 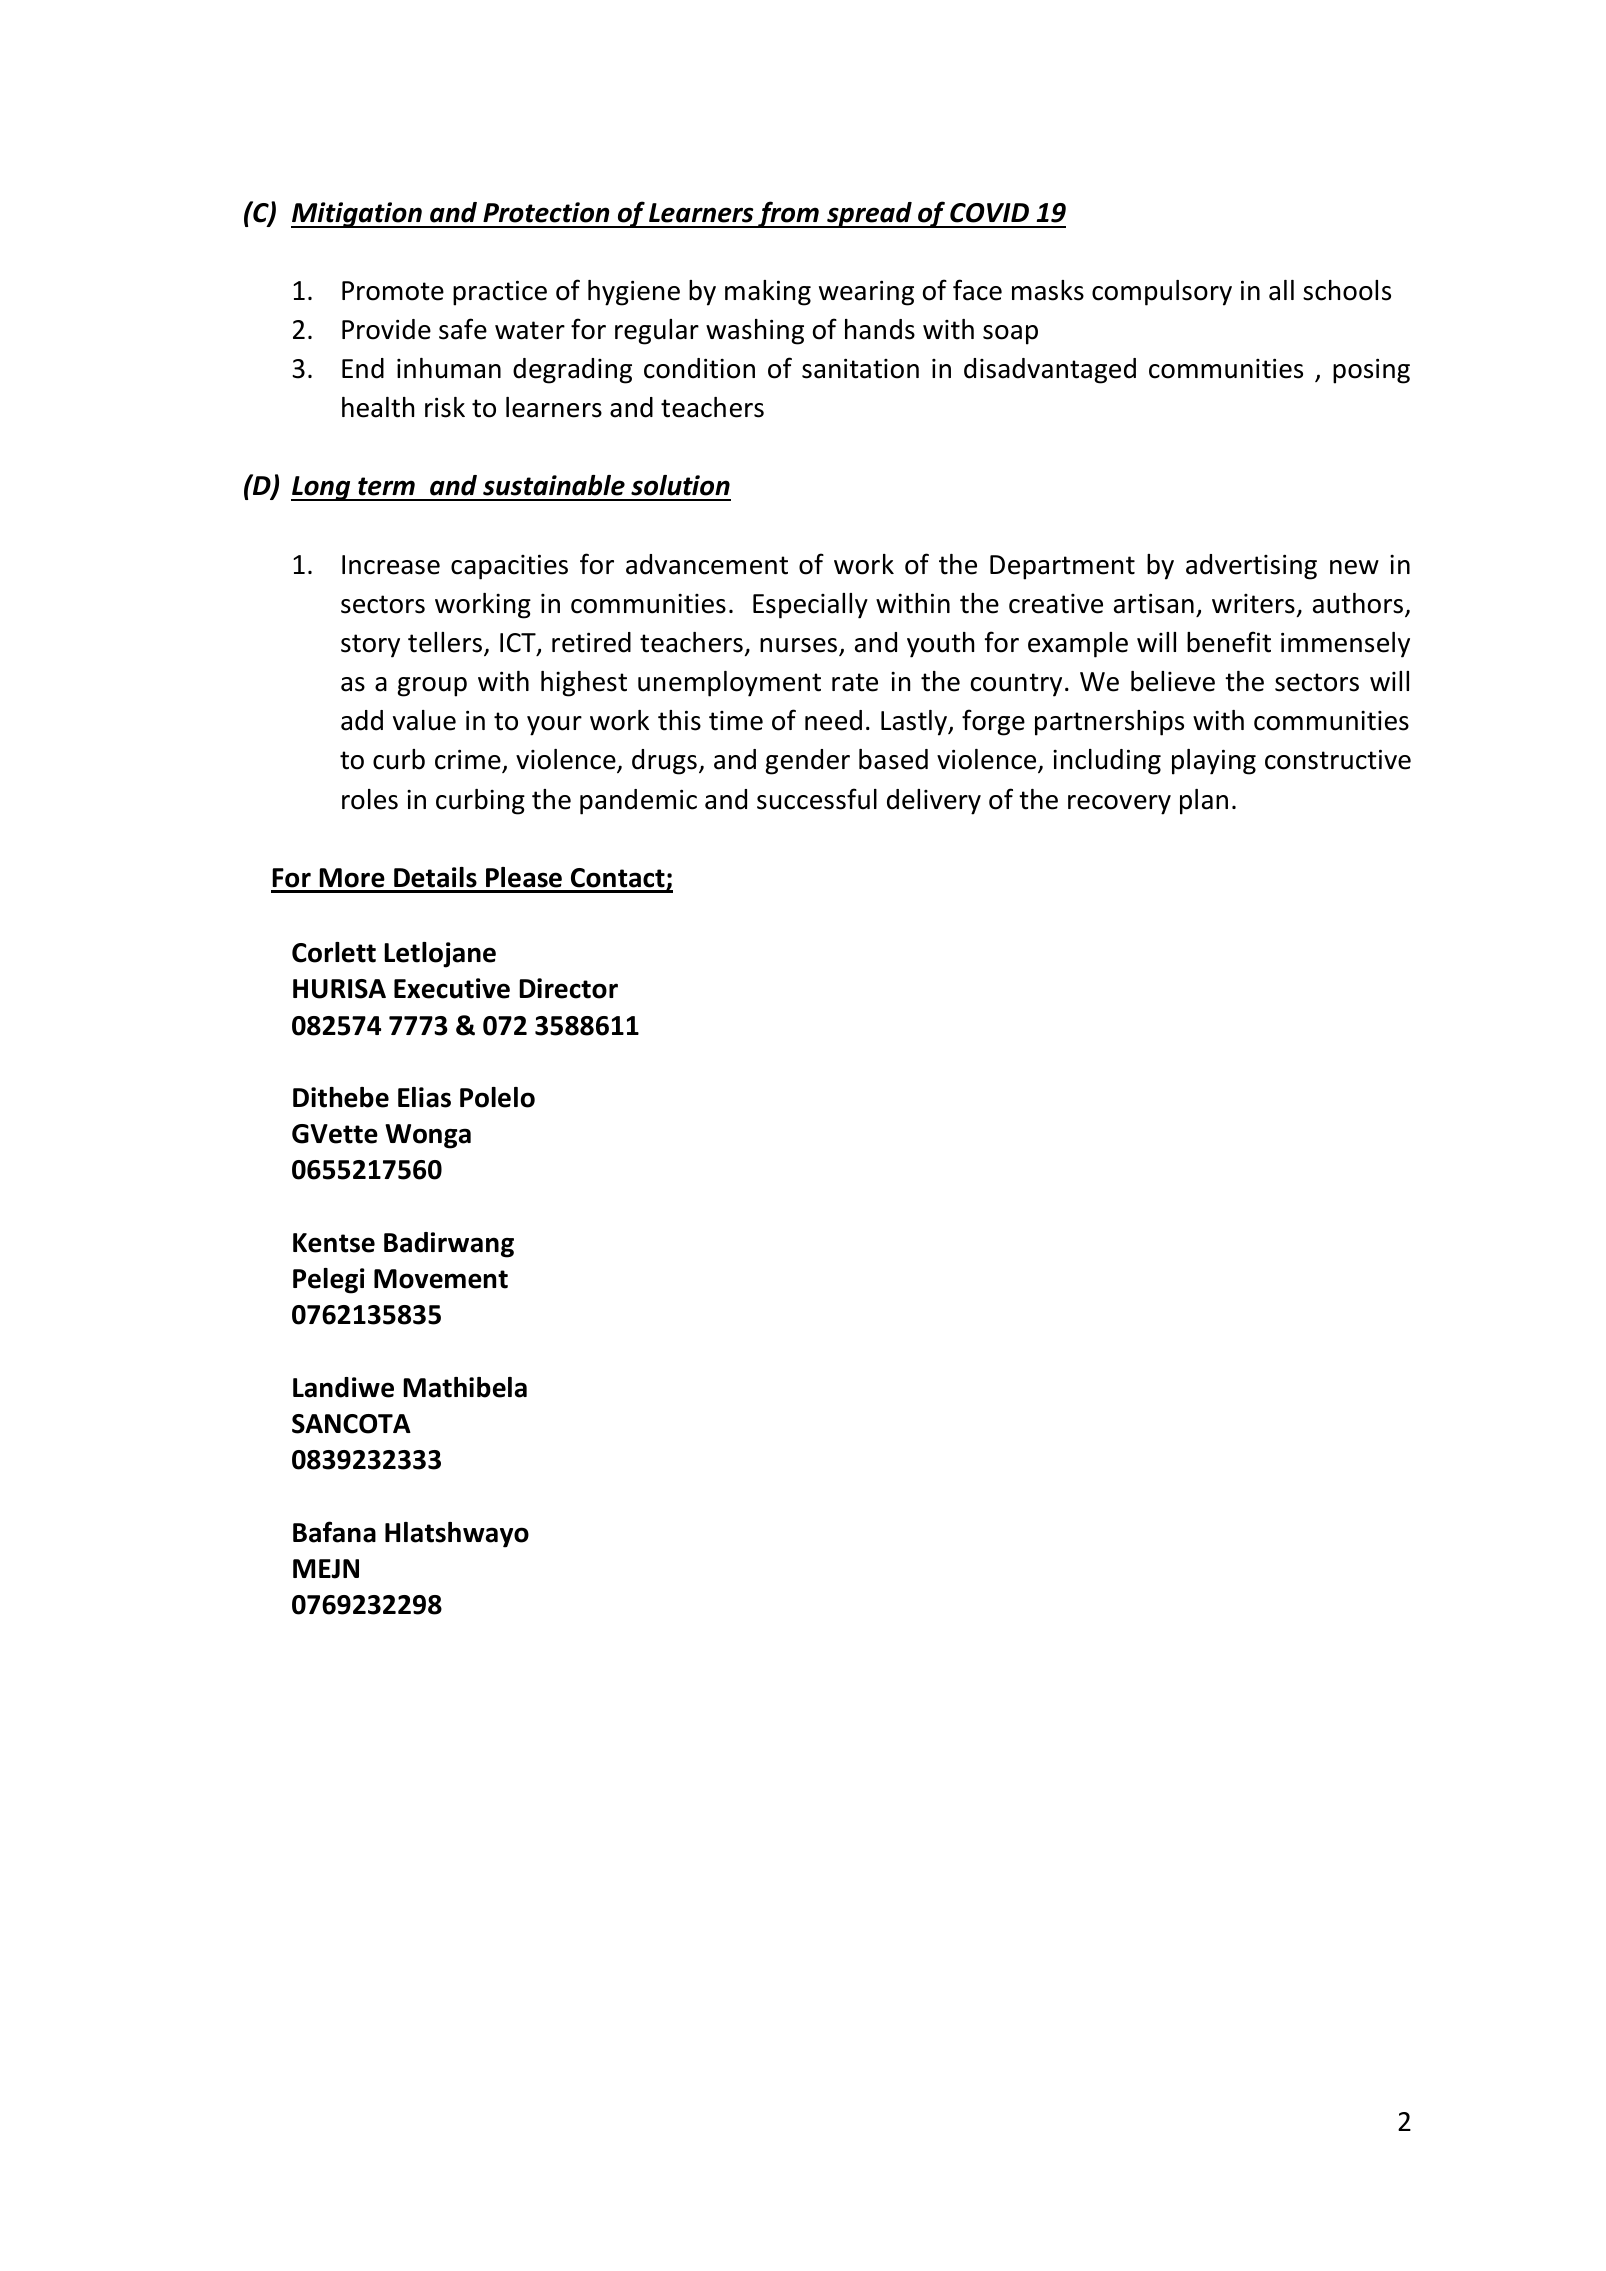 I want to click on Movement, so click(x=441, y=1279).
